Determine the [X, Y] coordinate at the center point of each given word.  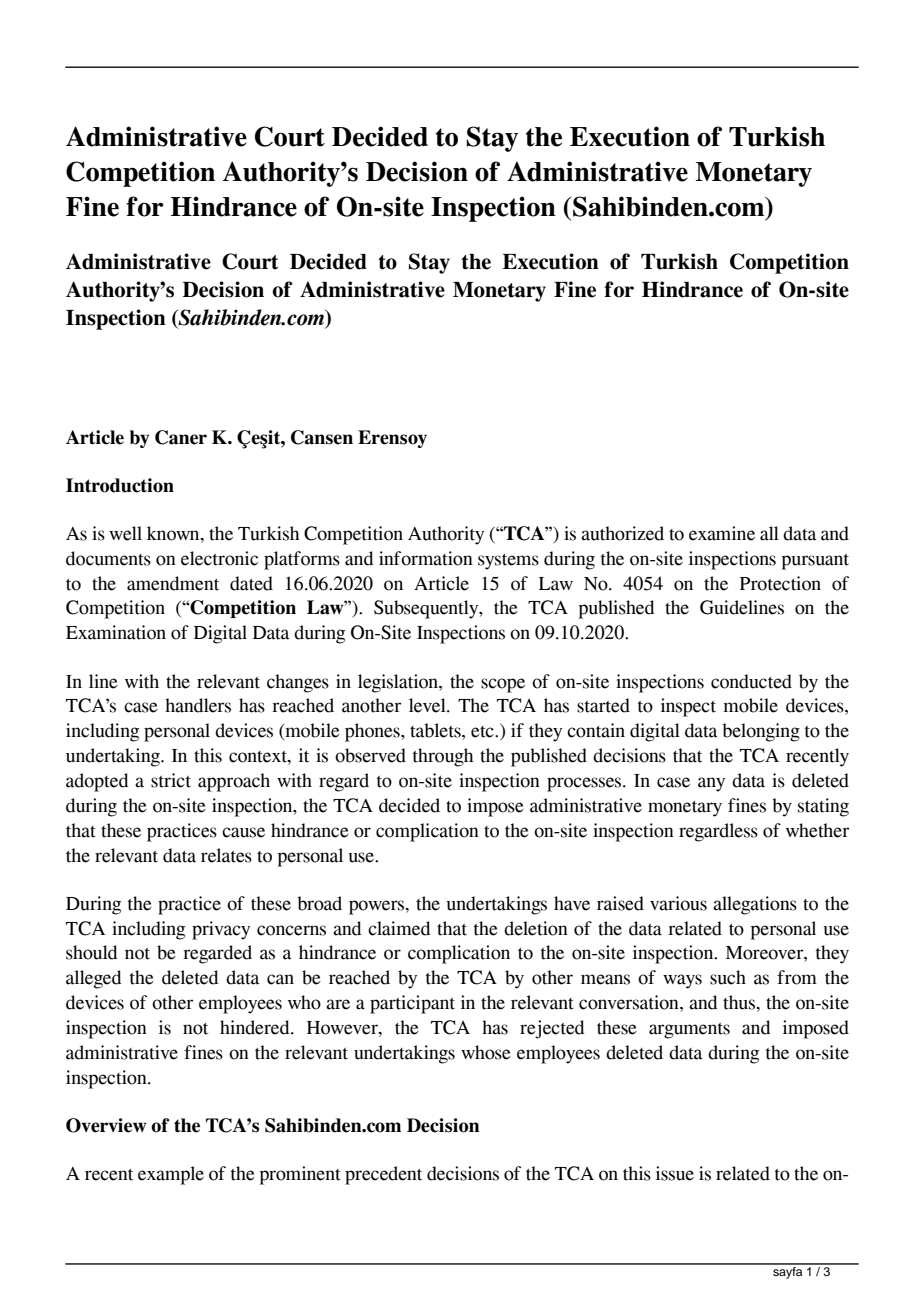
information [426, 558]
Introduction [120, 485]
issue [675, 1173]
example [171, 1175]
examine [722, 533]
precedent [383, 1175]
